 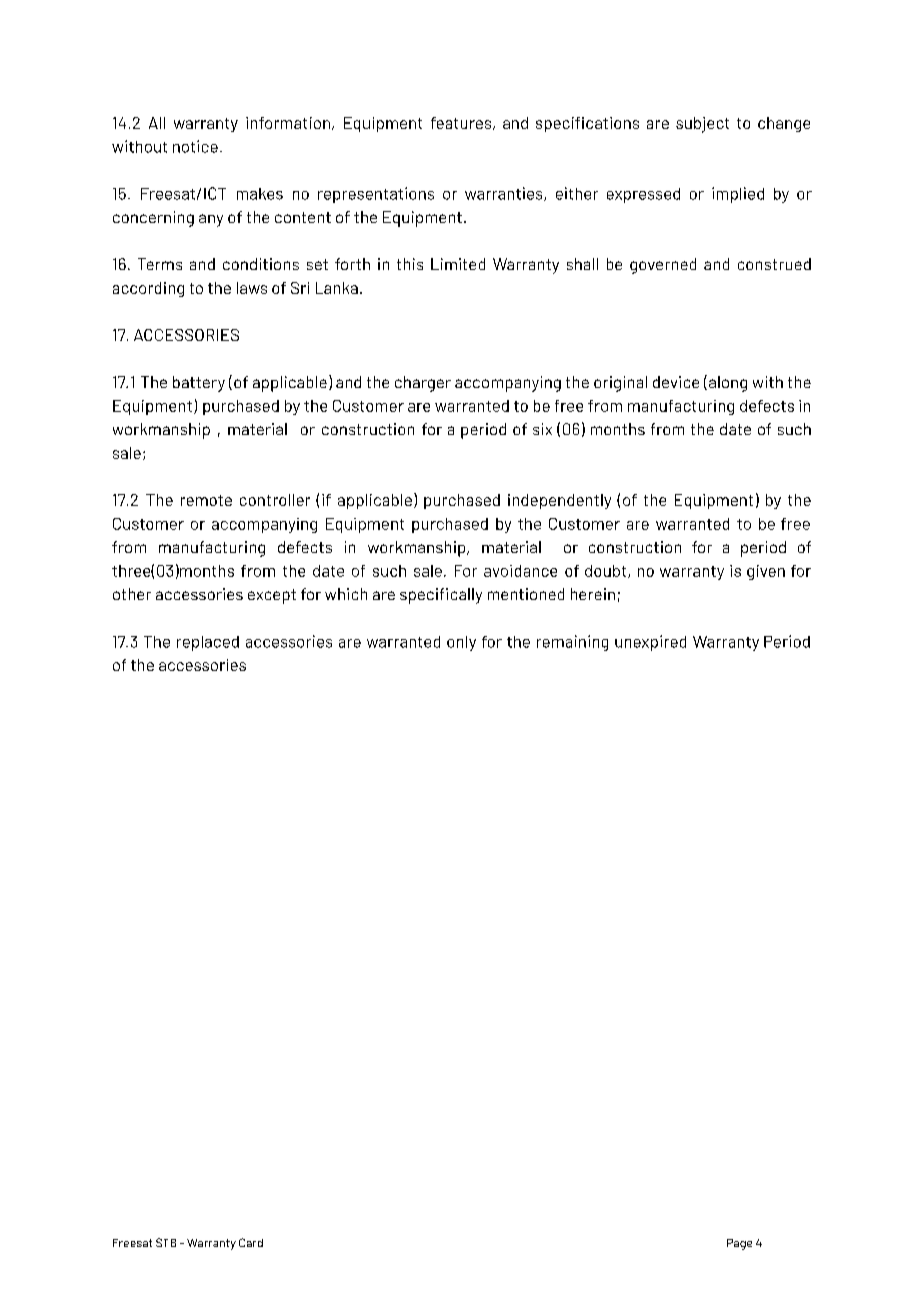 What do you see at coordinates (650, 643) in the page?
I see `unexpired` at bounding box center [650, 643].
